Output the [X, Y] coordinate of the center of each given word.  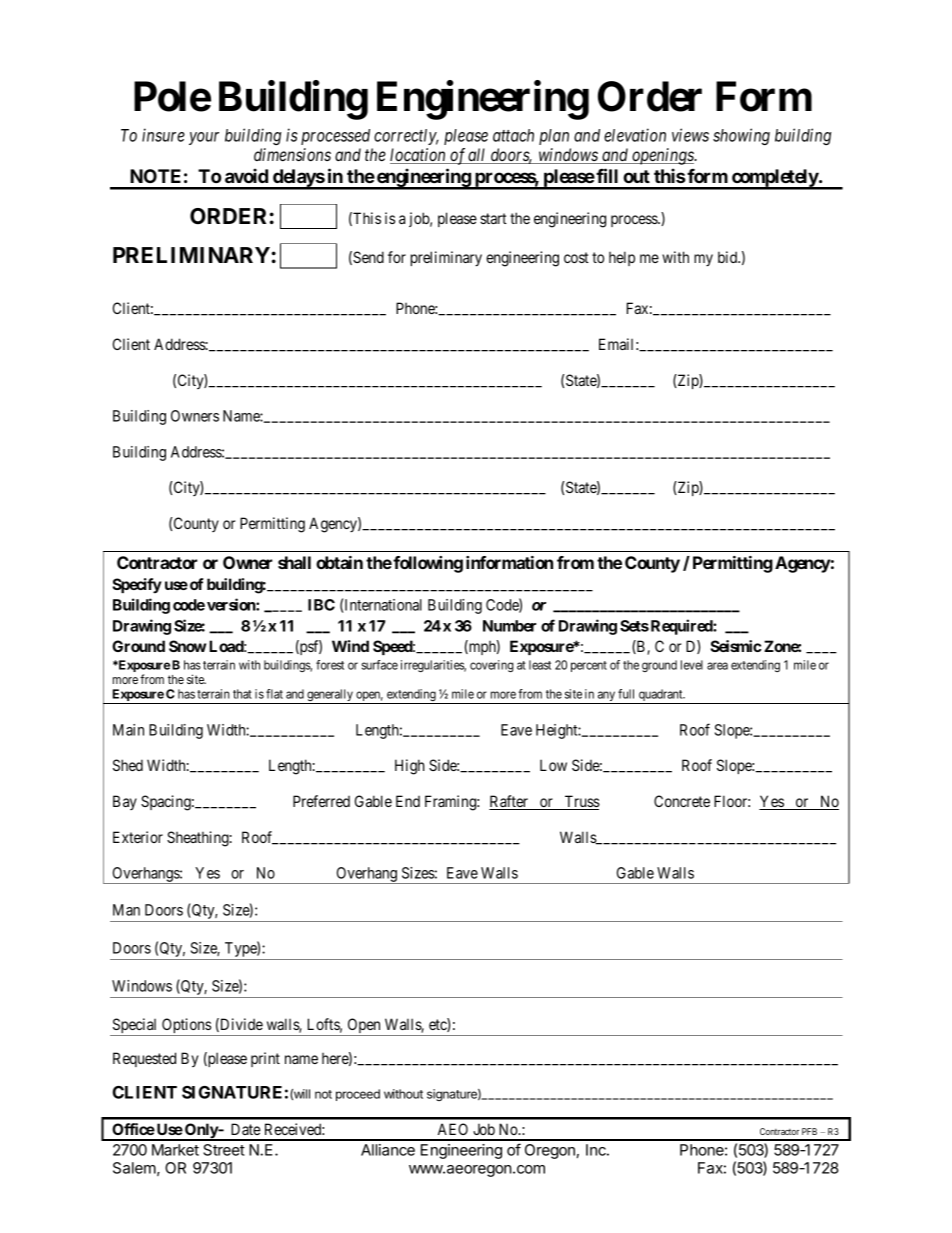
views [690, 135]
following [428, 564]
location [419, 156]
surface [380, 665]
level [692, 665]
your [204, 138]
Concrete [682, 801]
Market [175, 1150]
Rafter [509, 802]
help [622, 258]
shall [294, 562]
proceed [358, 1095]
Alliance [388, 1150]
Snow [187, 646]
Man [126, 910]
